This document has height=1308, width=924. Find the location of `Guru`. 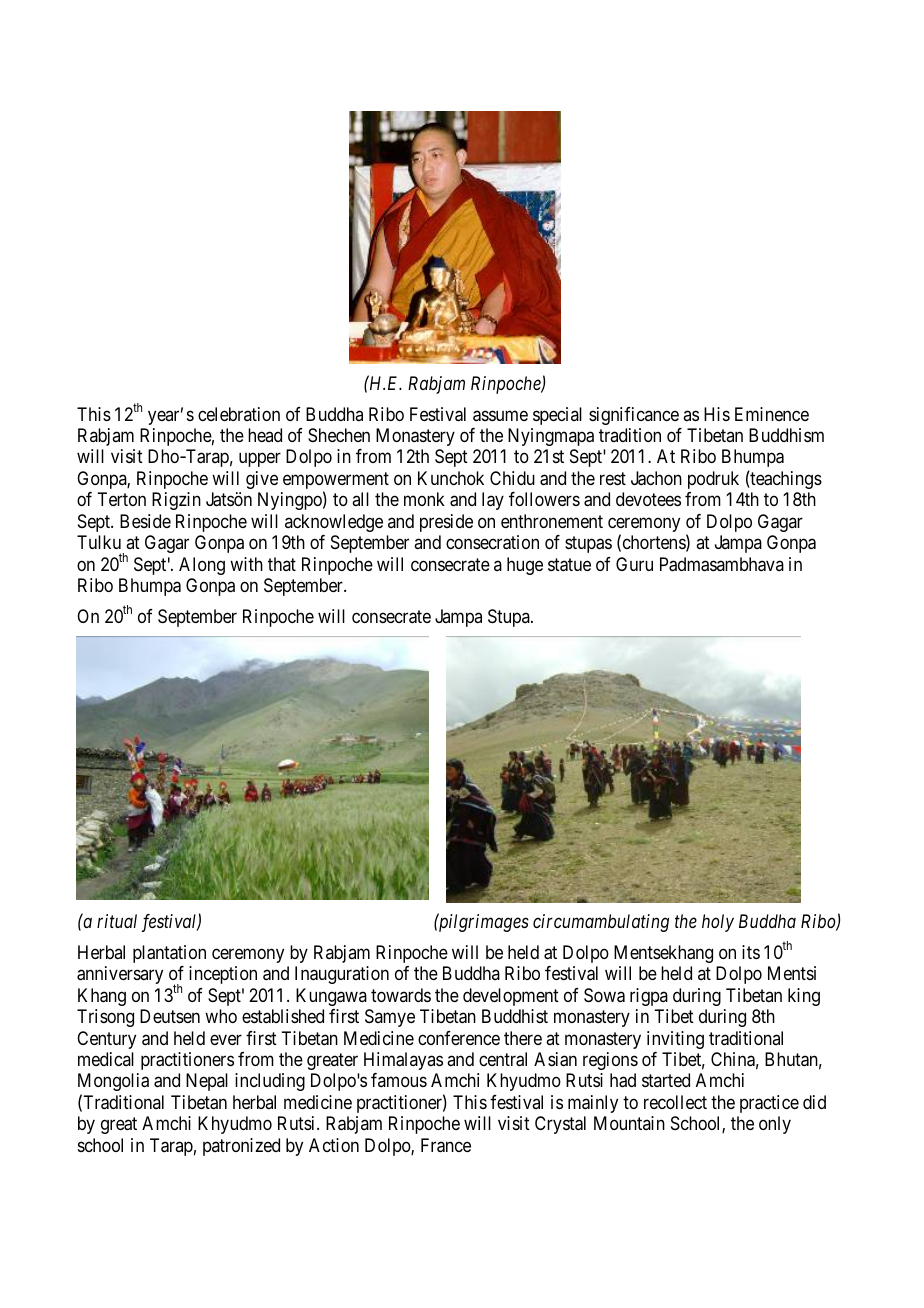

Guru is located at coordinates (634, 564).
